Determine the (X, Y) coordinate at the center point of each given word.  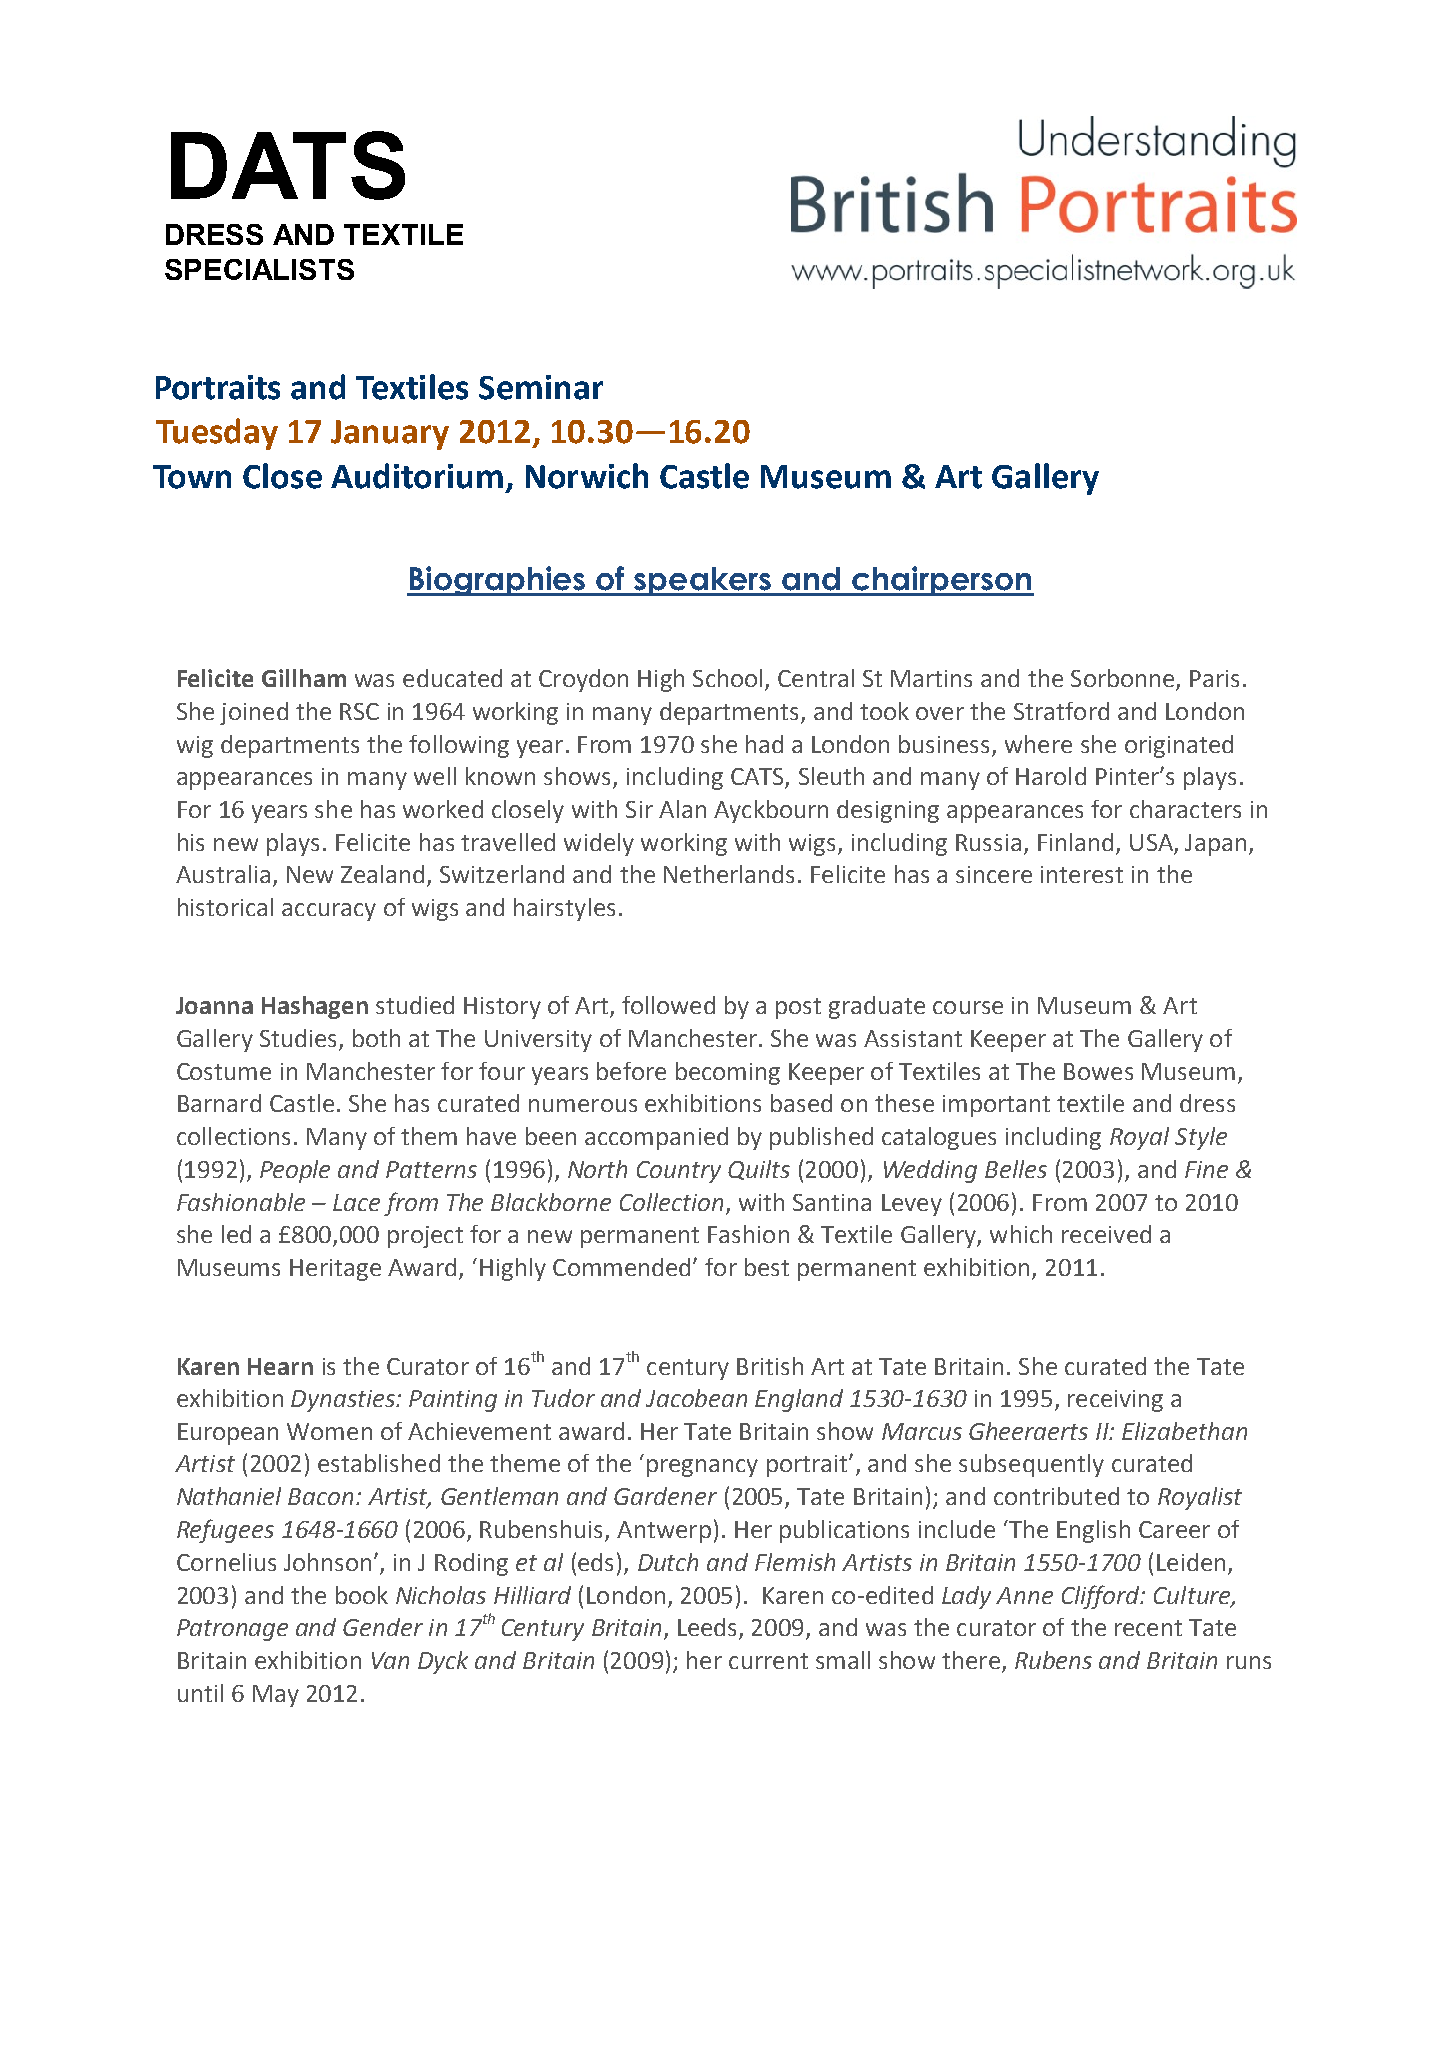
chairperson (942, 581)
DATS (288, 165)
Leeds (709, 1628)
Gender (383, 1627)
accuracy (329, 912)
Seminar (541, 387)
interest (1082, 874)
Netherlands (729, 874)
